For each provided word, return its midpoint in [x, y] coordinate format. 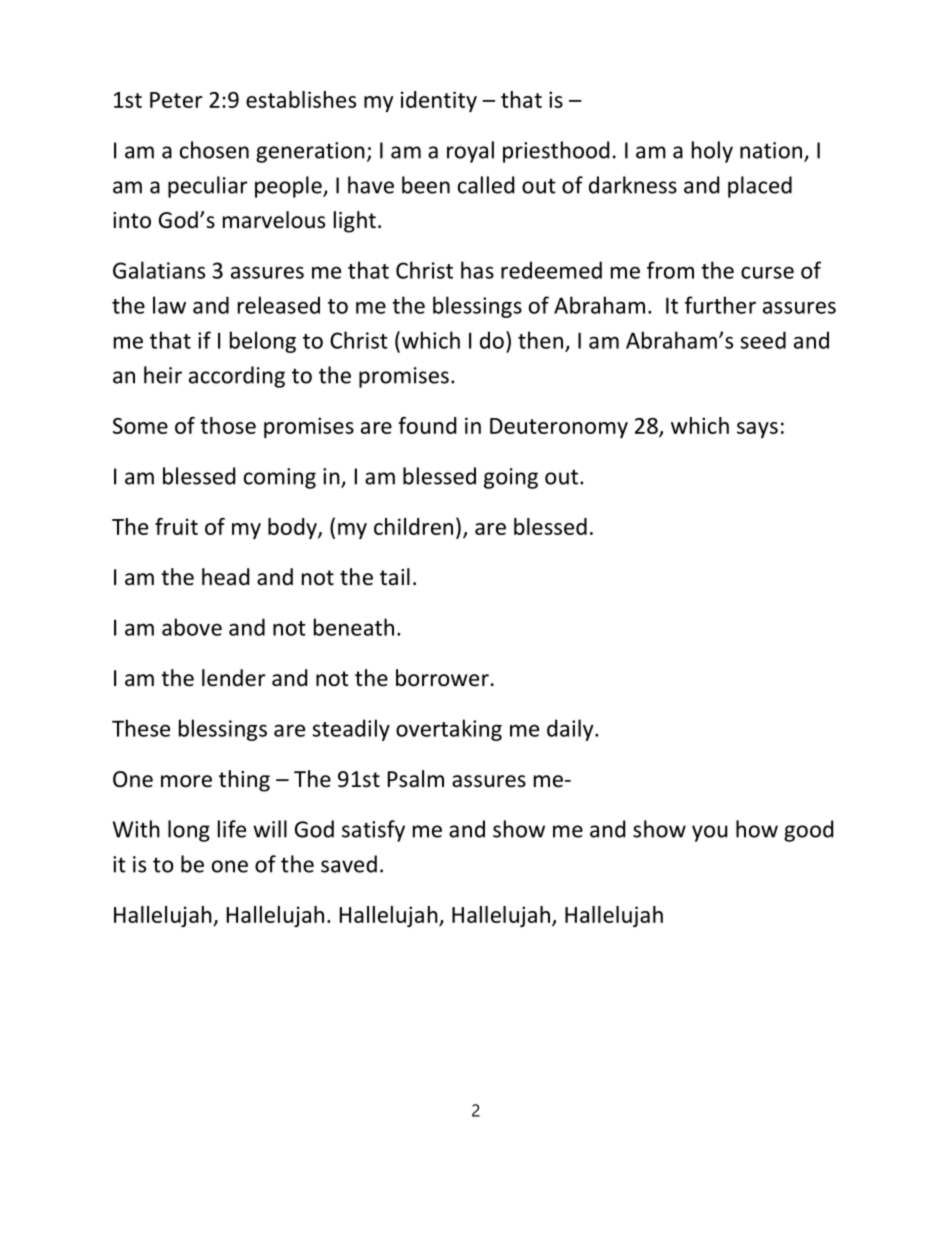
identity [439, 101]
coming [280, 478]
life [232, 829]
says [757, 430]
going [511, 478]
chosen [214, 150]
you [709, 833]
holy [712, 152]
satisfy [373, 831]
